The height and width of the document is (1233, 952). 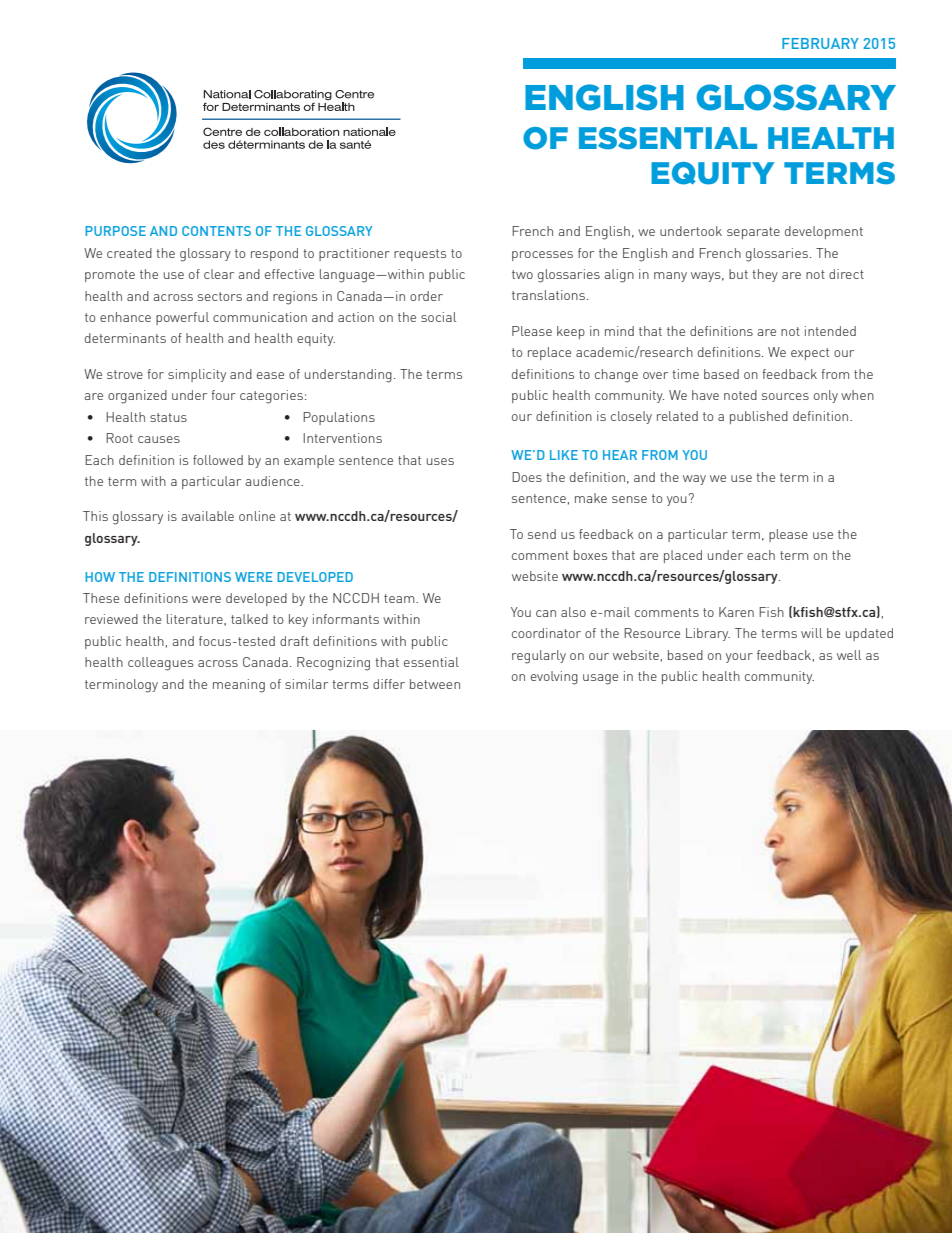 I want to click on clear, so click(x=219, y=274).
